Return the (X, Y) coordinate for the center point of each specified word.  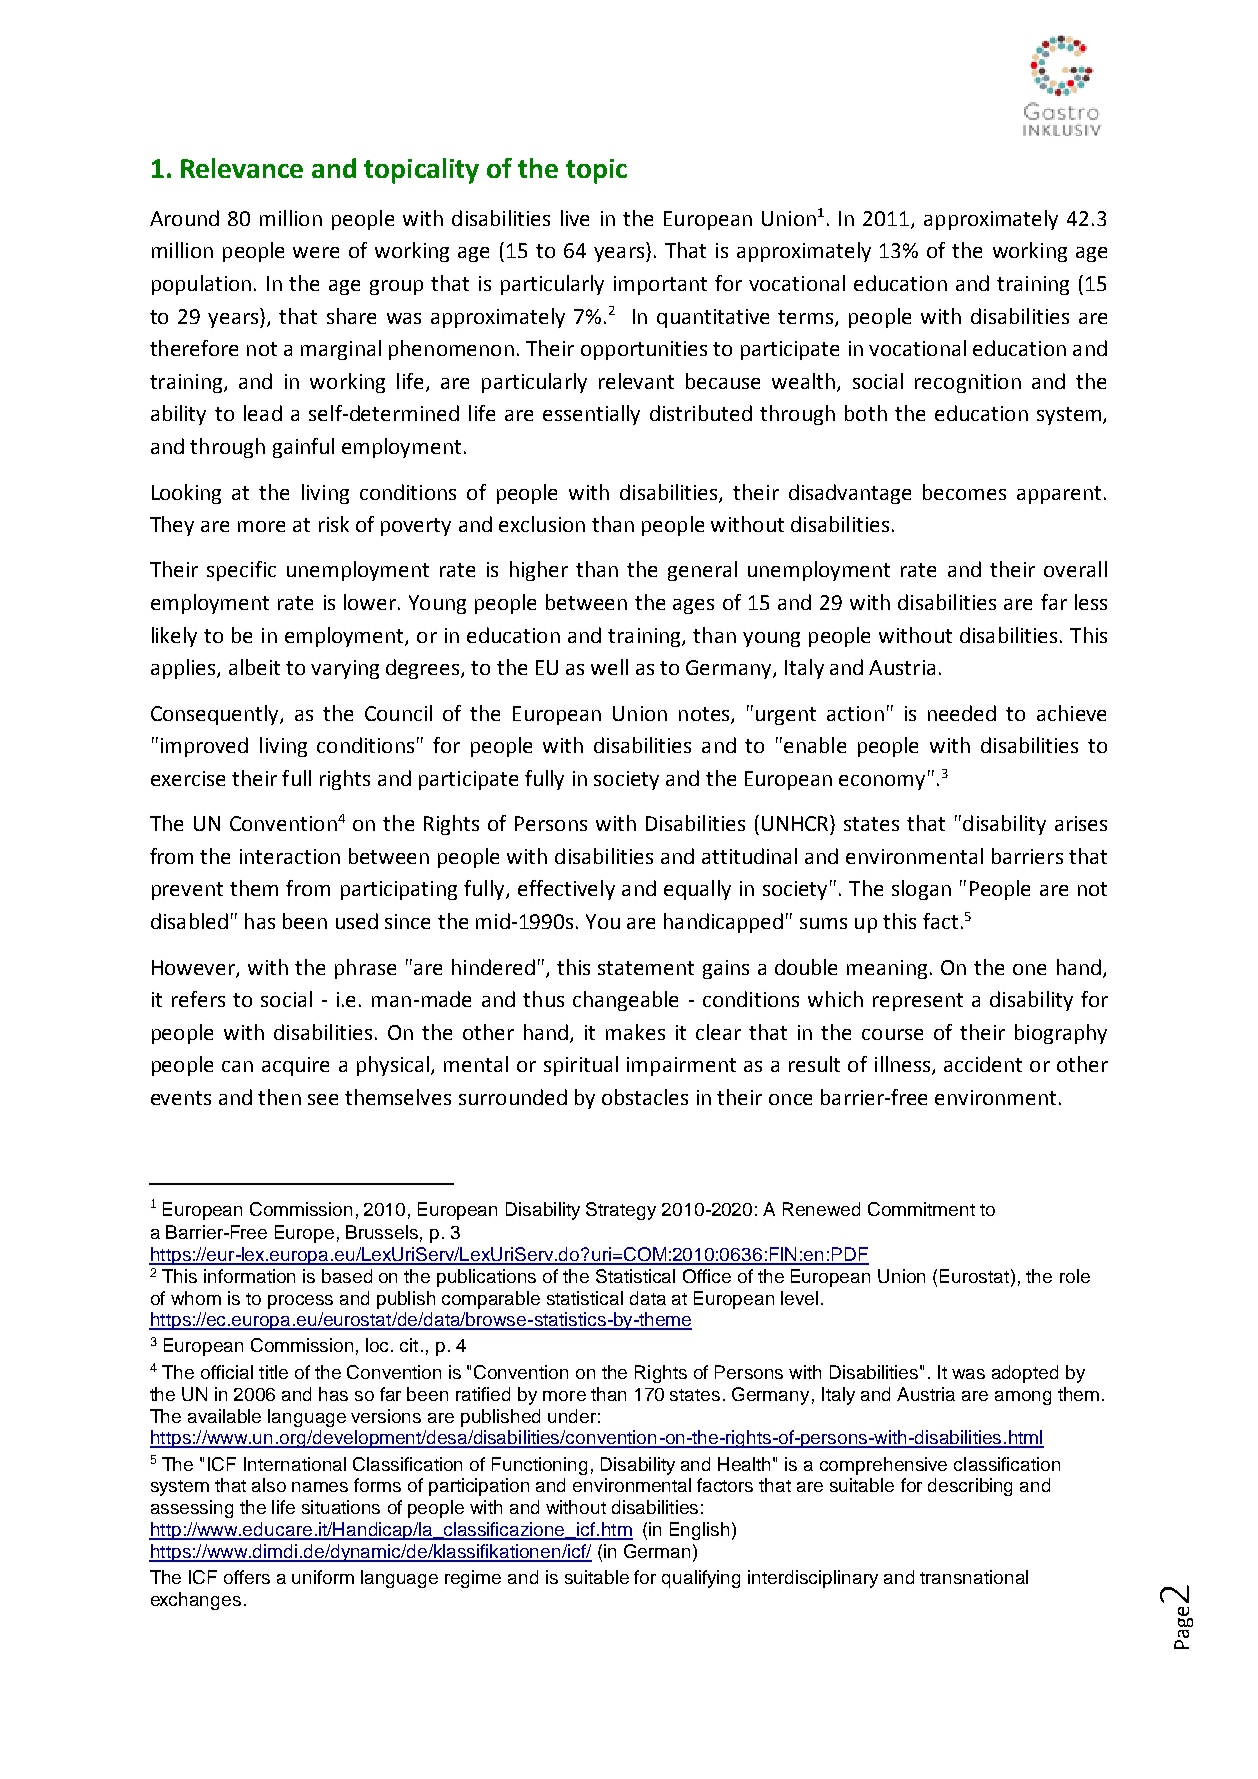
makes (635, 1032)
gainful (303, 448)
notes (705, 715)
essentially (591, 415)
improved (204, 747)
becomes (964, 492)
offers (247, 1577)
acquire (295, 1066)
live (575, 218)
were (316, 252)
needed (962, 713)
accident (983, 1064)
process (300, 1302)
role (1075, 1276)
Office (707, 1276)
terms (807, 318)
